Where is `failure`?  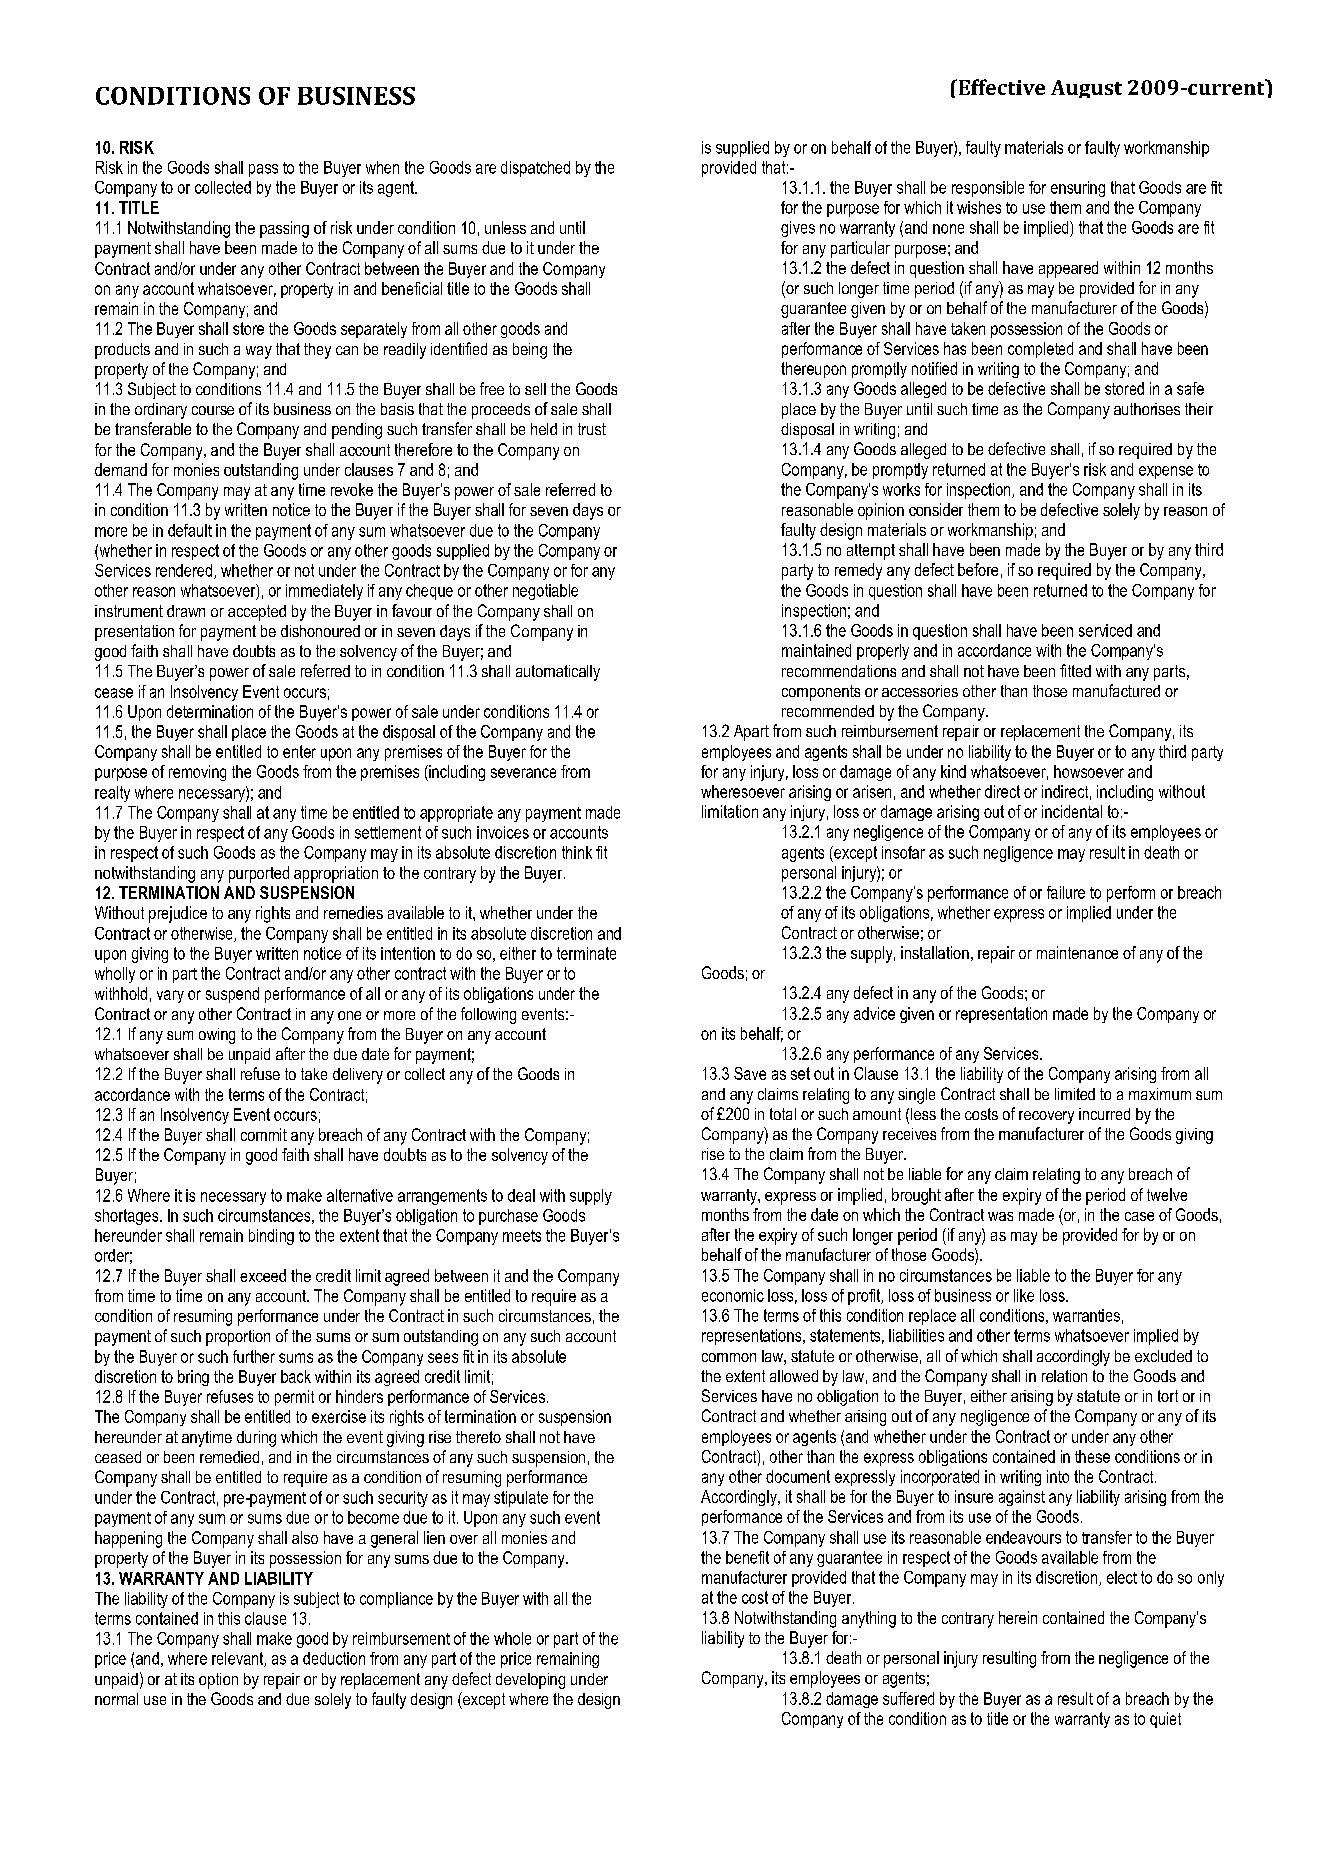
failure is located at coordinates (1066, 892).
